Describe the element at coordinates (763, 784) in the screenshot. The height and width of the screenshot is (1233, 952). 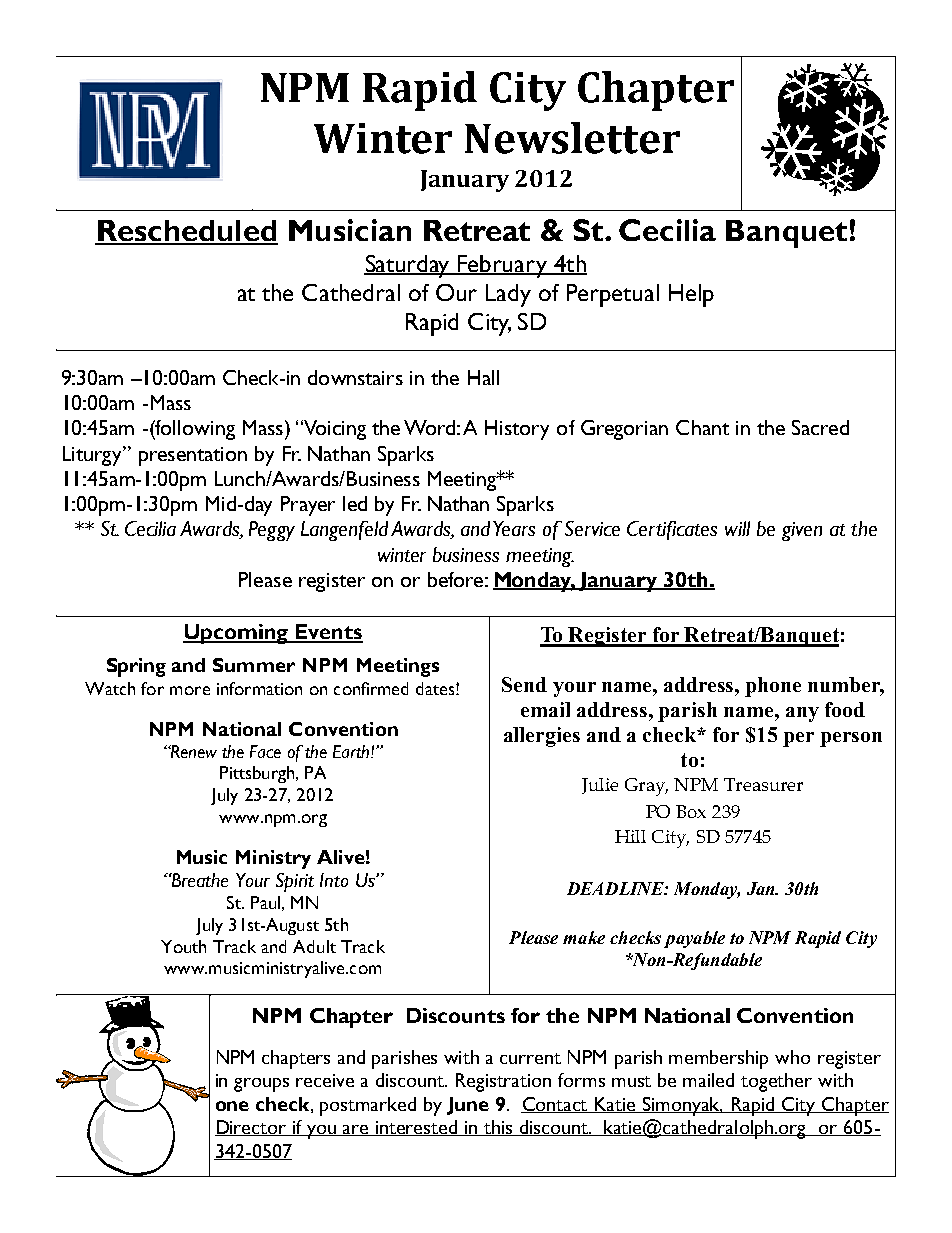
I see `Treasurer` at that location.
